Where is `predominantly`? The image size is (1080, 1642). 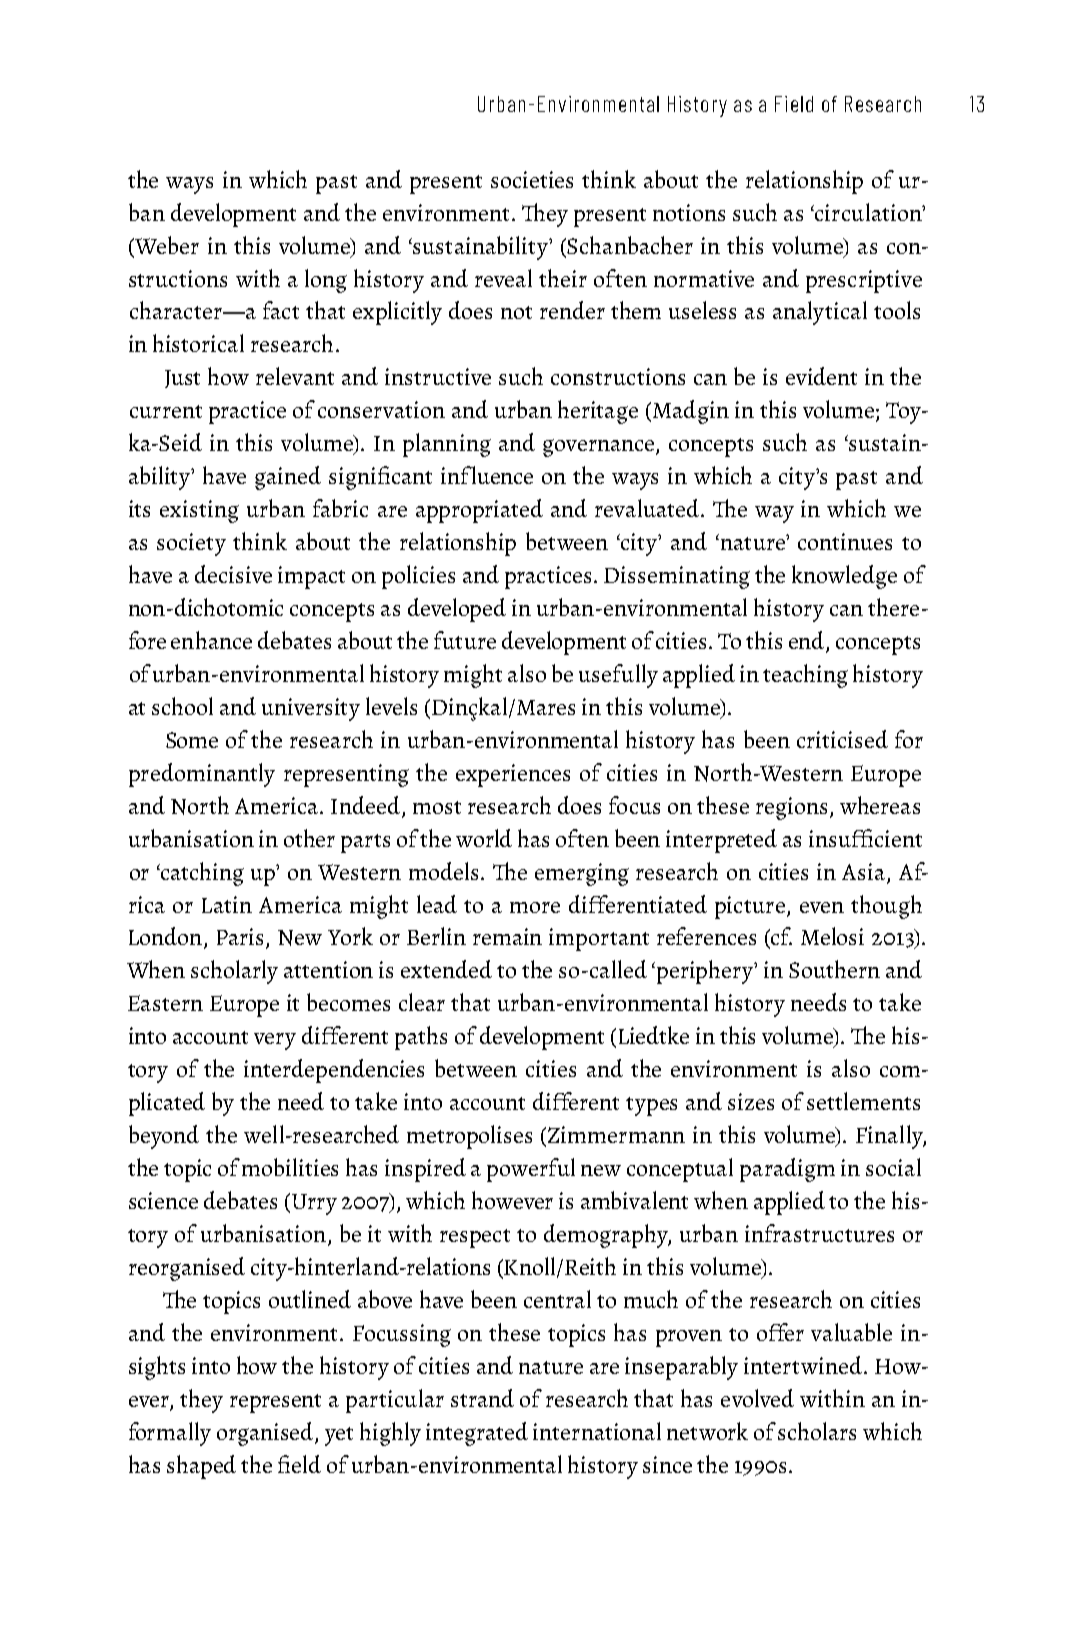
predominantly is located at coordinates (202, 775).
